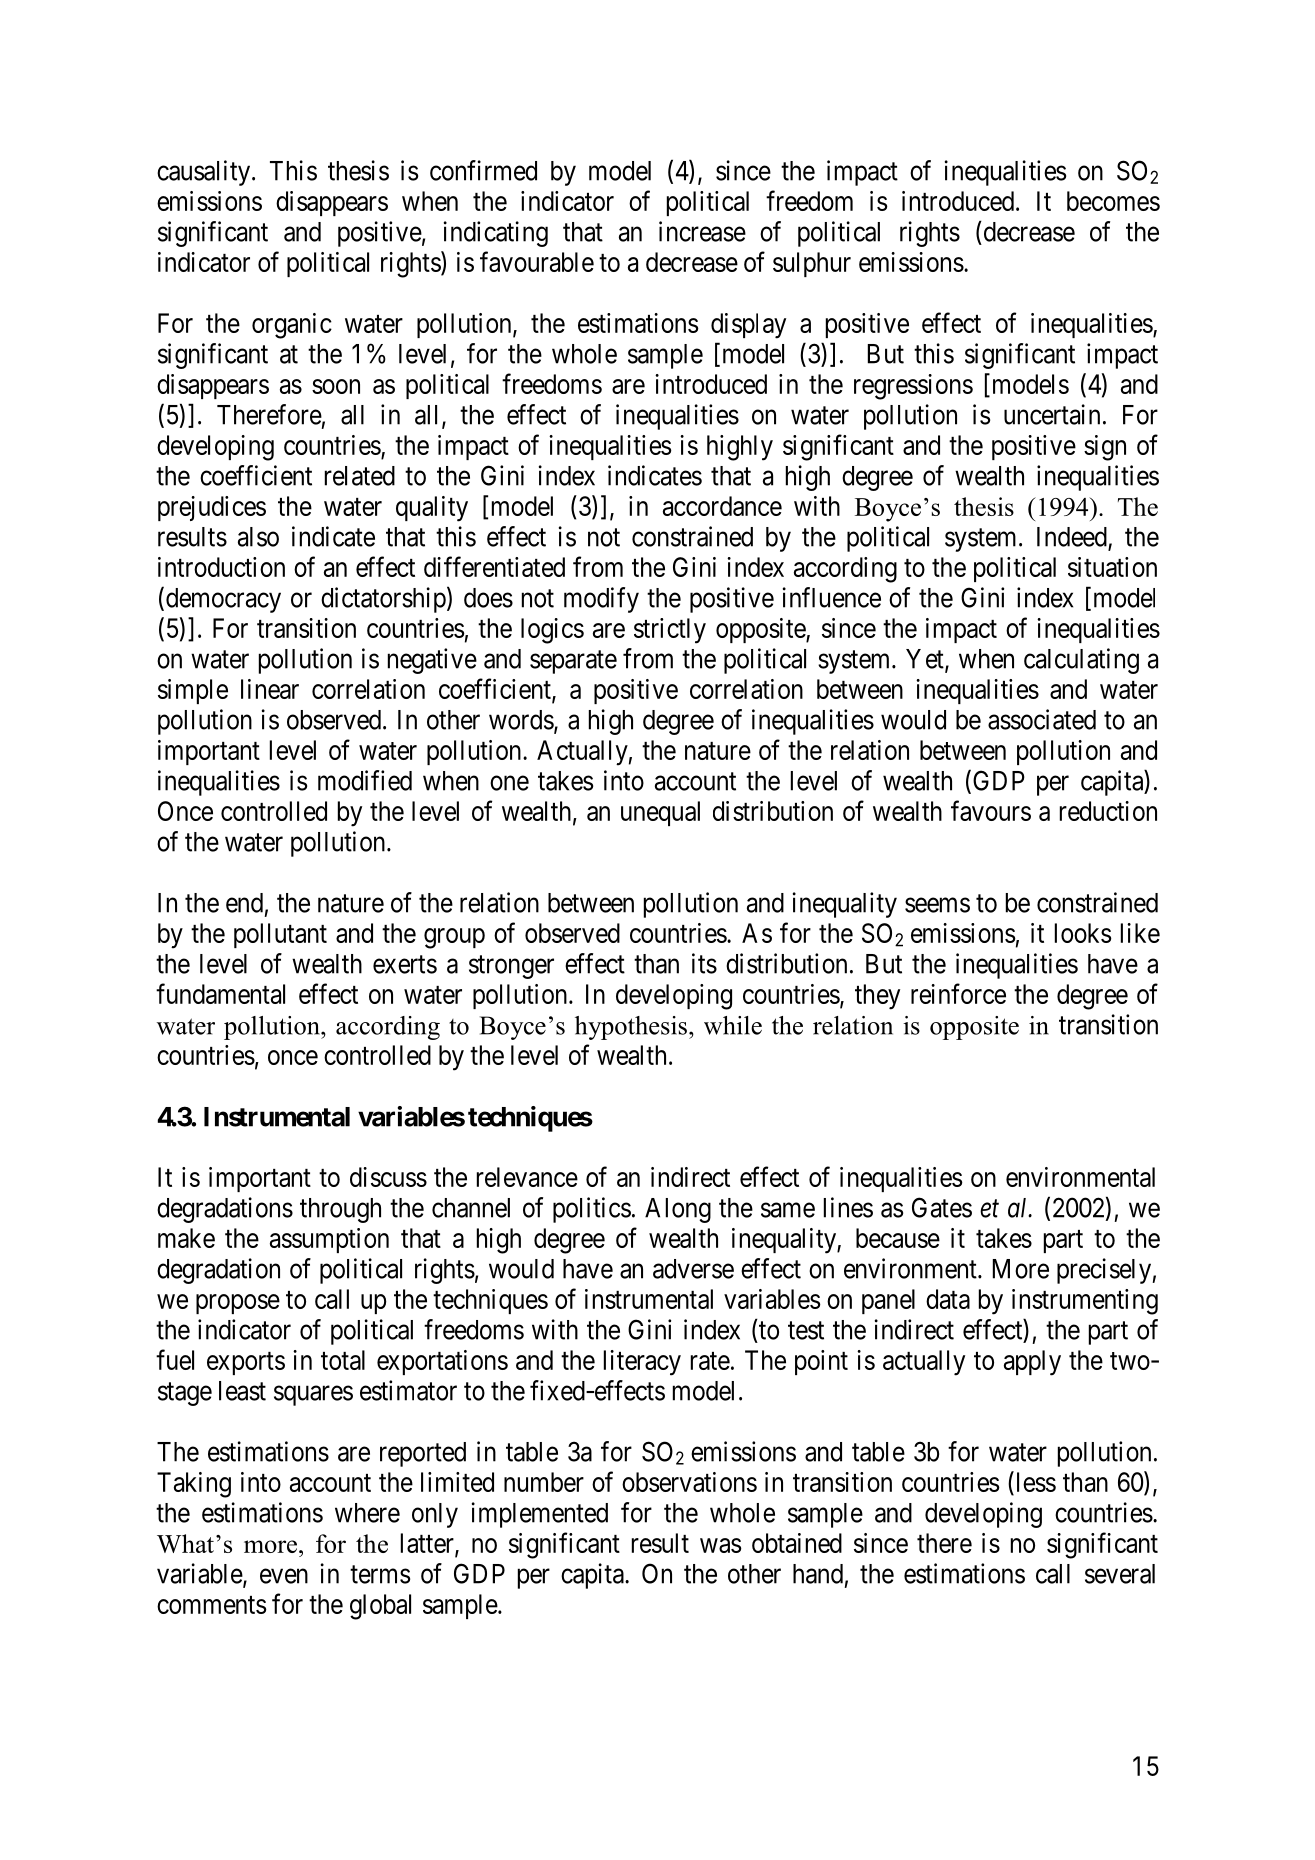  What do you see at coordinates (601, 600) in the screenshot?
I see `modify` at bounding box center [601, 600].
